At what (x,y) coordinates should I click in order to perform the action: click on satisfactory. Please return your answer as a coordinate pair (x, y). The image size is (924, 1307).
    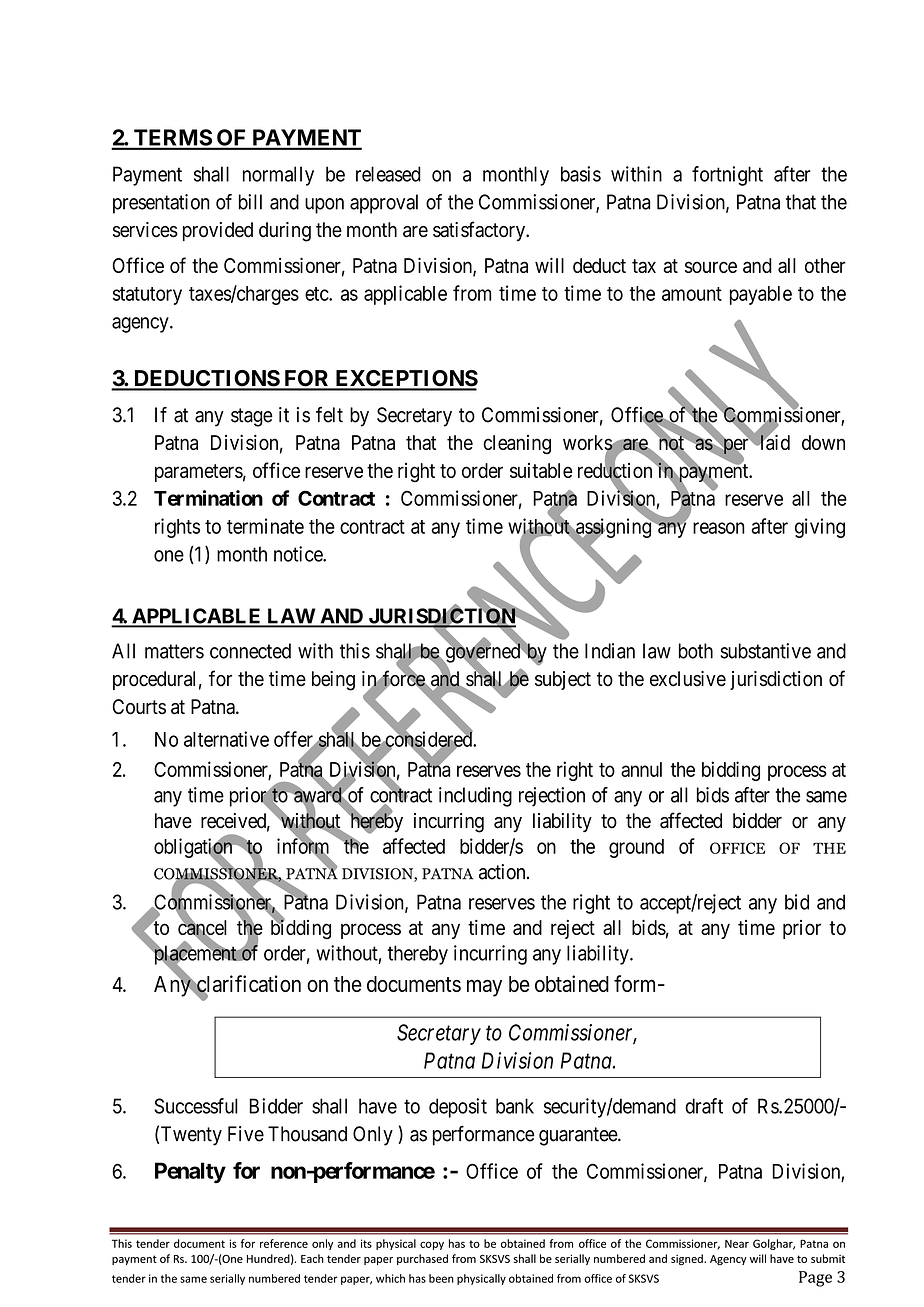
    Looking at the image, I should click on (480, 231).
